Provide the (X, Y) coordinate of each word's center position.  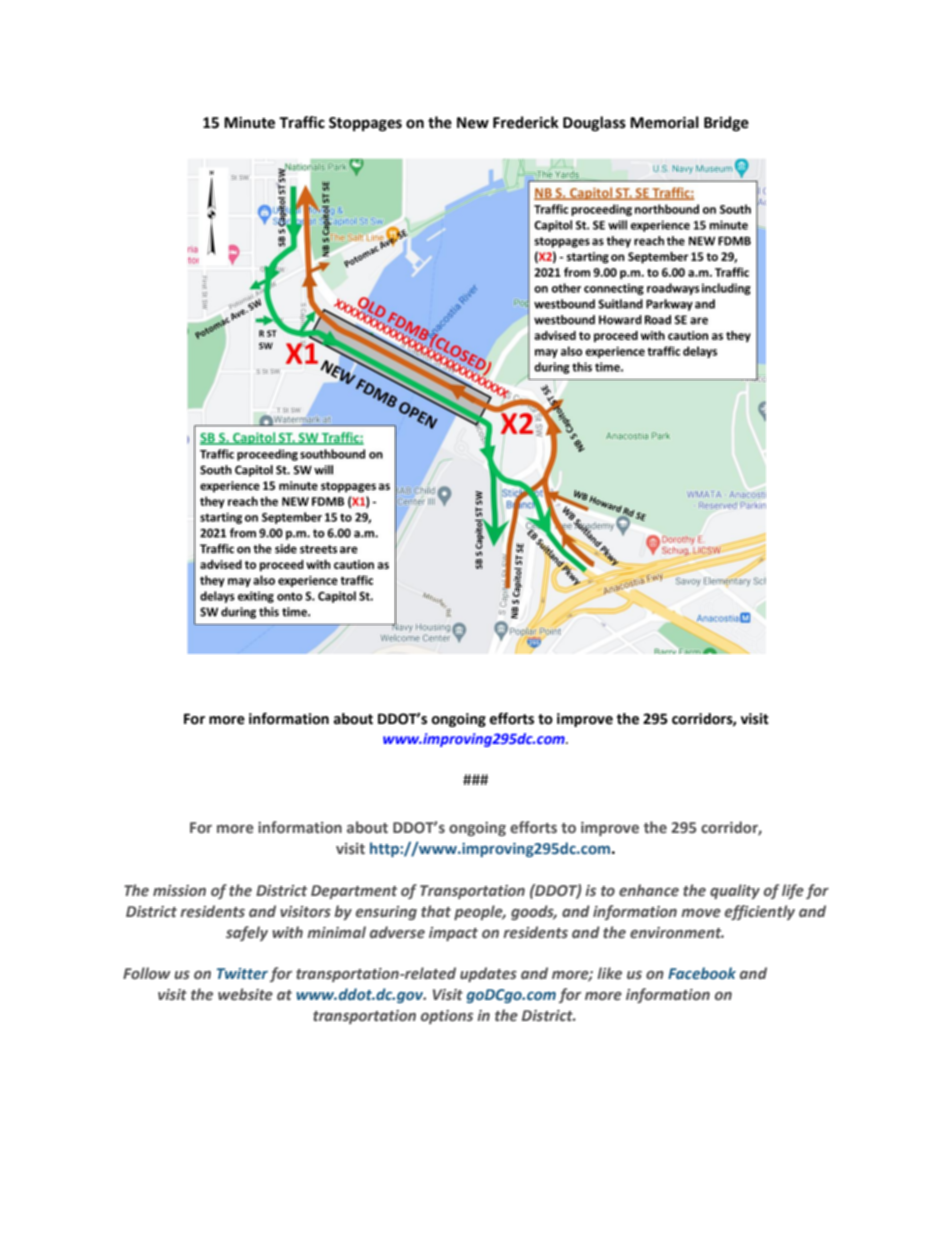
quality (735, 891)
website (245, 994)
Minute (249, 123)
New (473, 123)
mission (179, 891)
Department (354, 892)
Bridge (726, 124)
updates (488, 974)
